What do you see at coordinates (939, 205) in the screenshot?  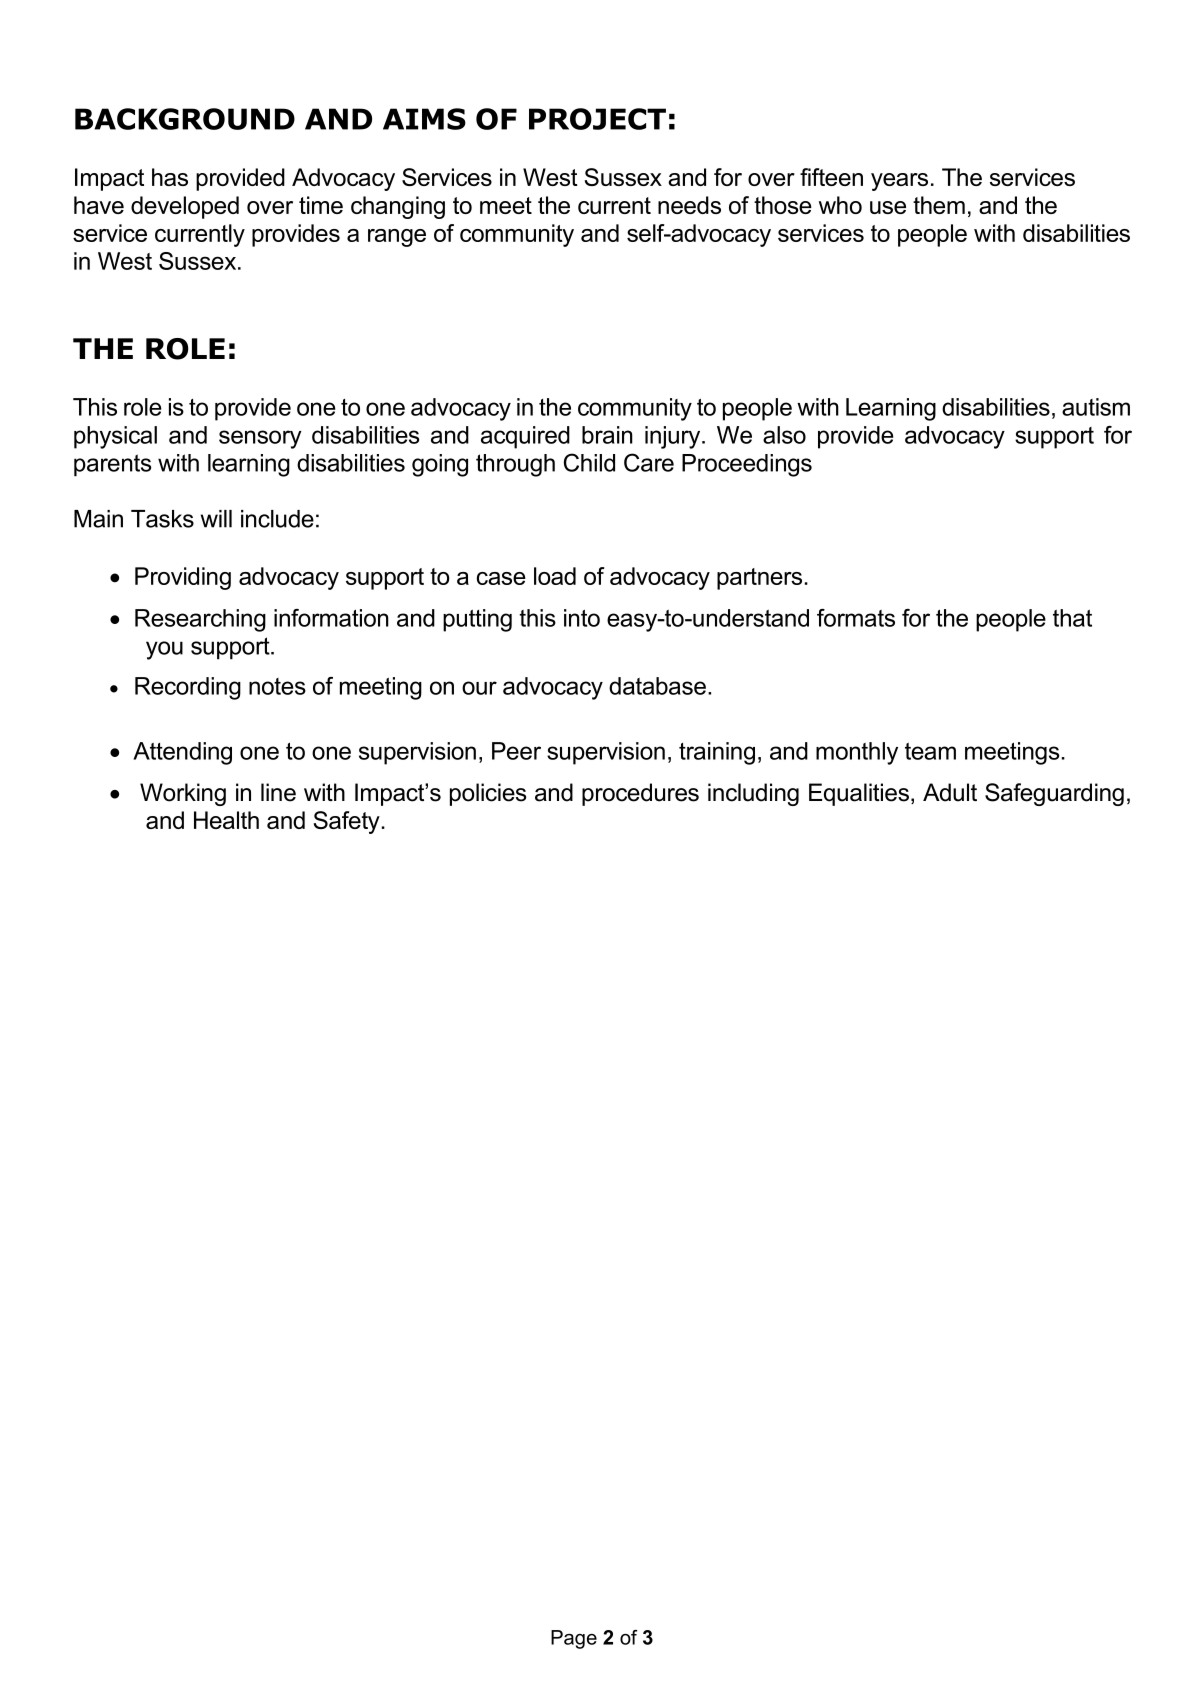 I see `them` at bounding box center [939, 205].
